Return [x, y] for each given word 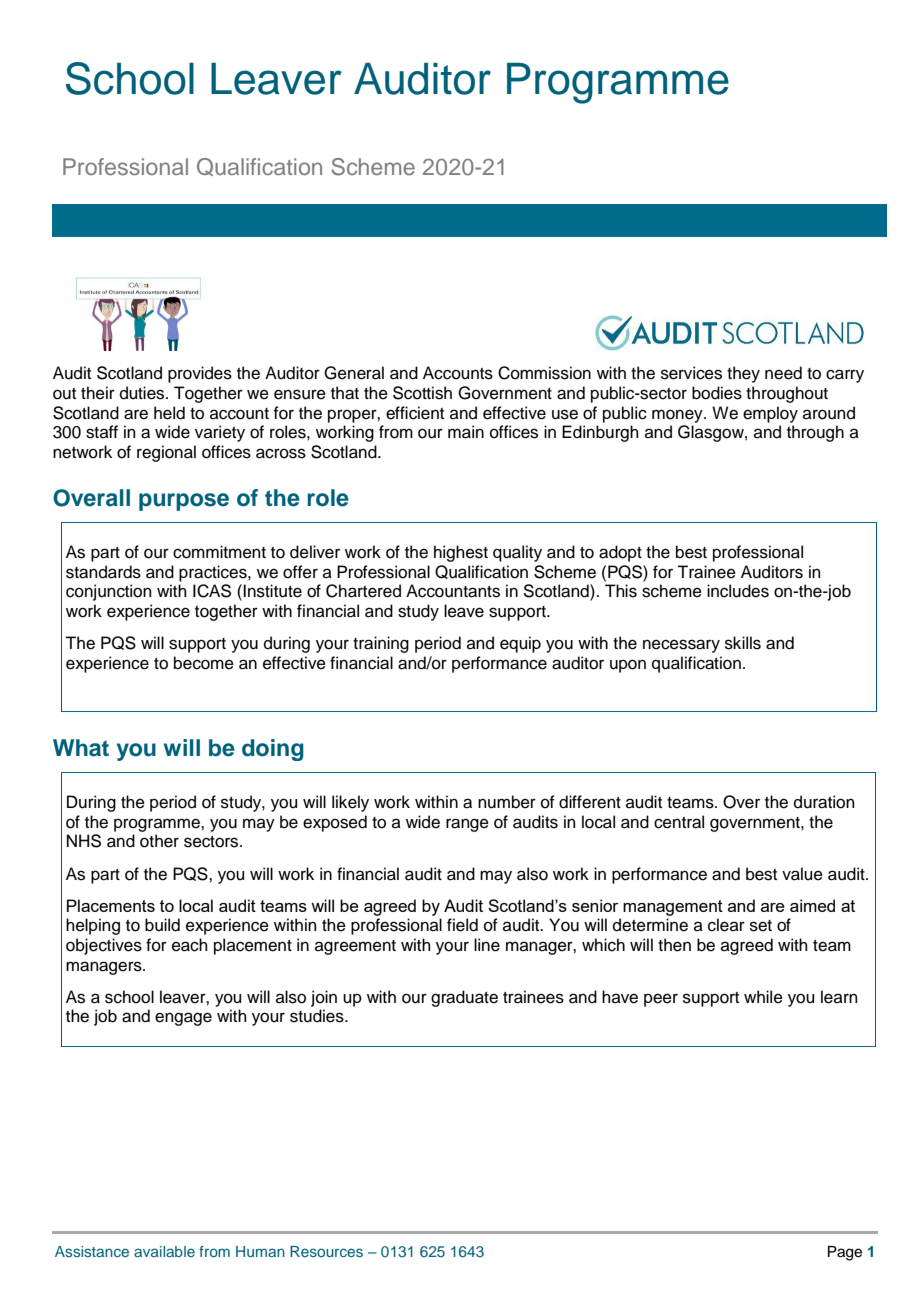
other [159, 841]
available [164, 1251]
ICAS [212, 591]
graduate [464, 998]
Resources [326, 1251]
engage [183, 1019]
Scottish [422, 393]
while [763, 997]
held [169, 413]
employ [770, 414]
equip [520, 644]
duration [824, 802]
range [467, 825]
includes [738, 591]
